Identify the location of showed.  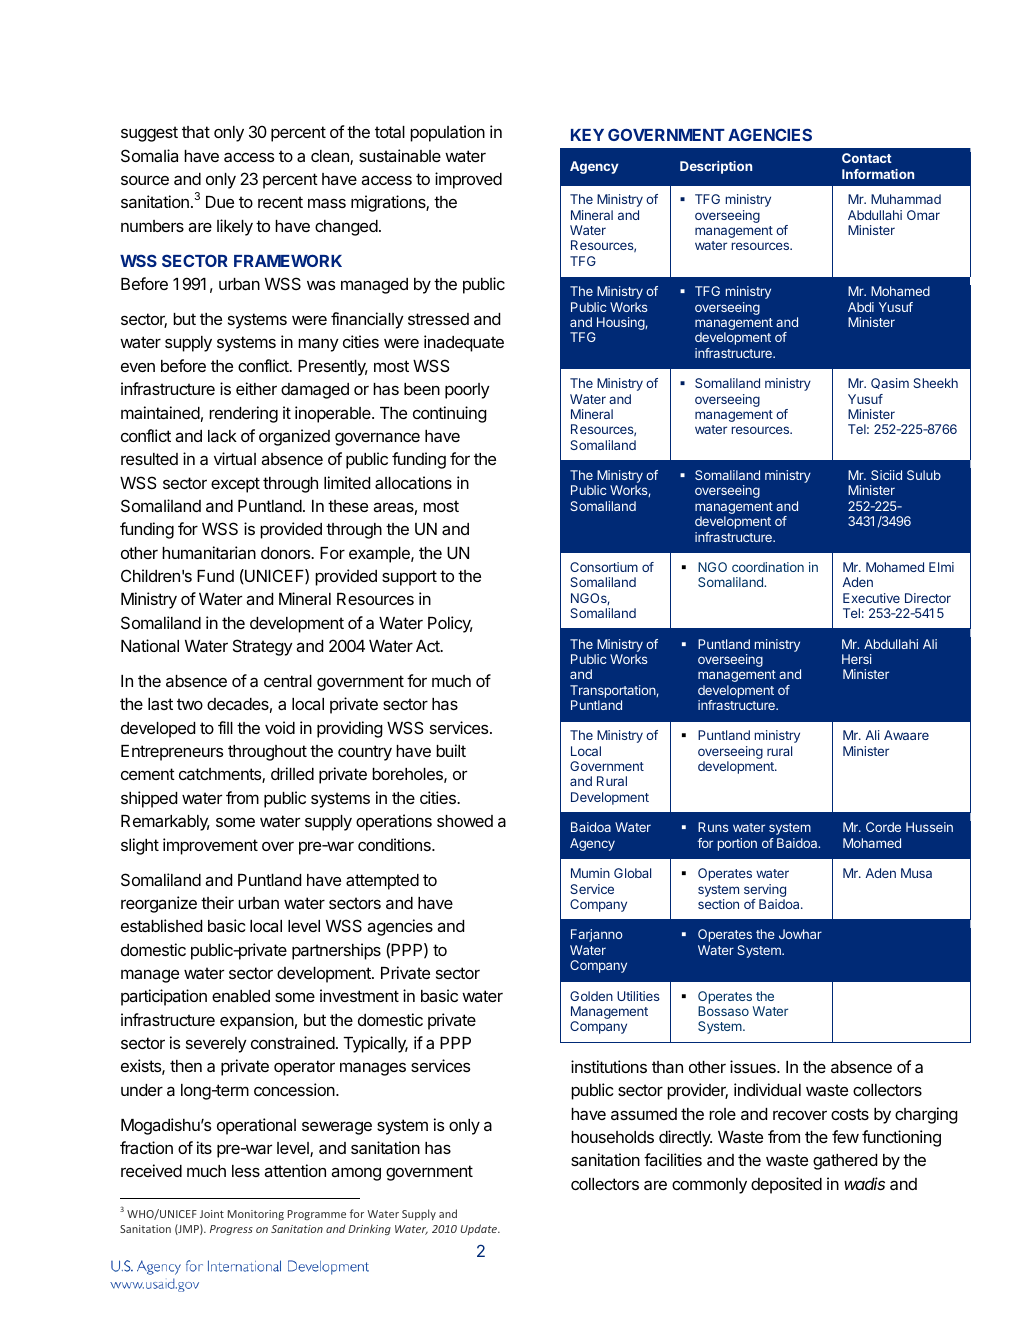
(465, 821).
